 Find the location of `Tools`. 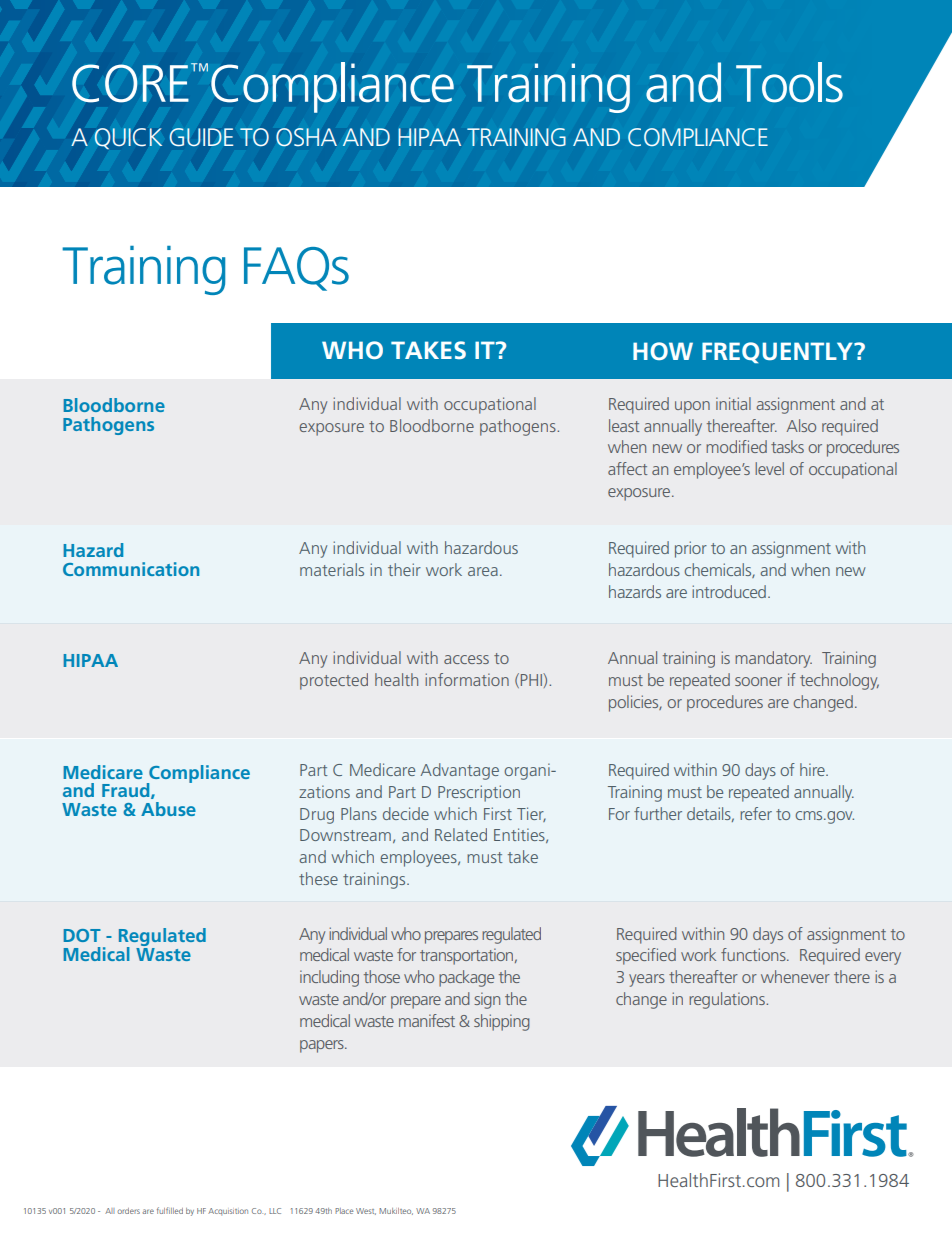

Tools is located at coordinates (789, 82).
